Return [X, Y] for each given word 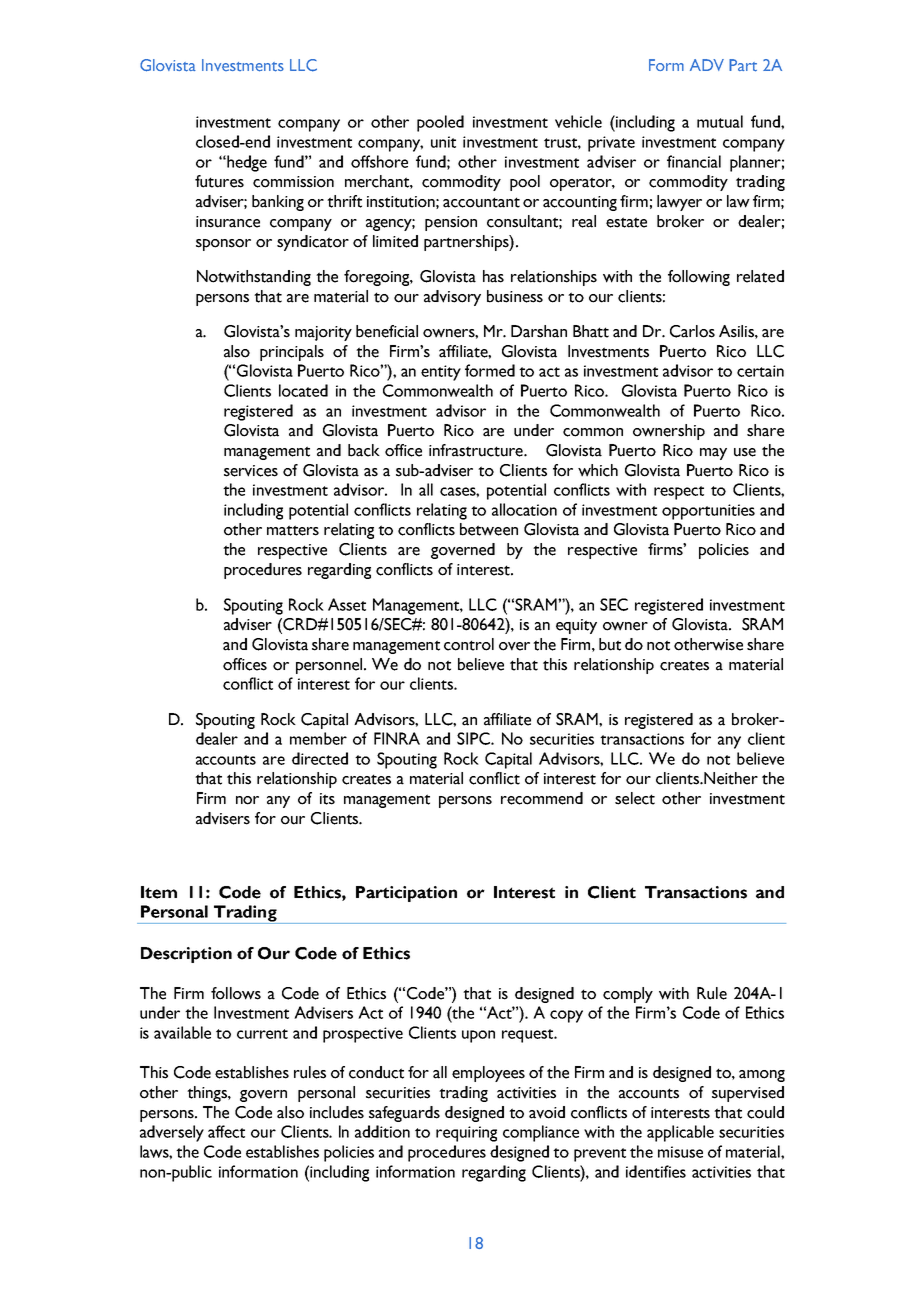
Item [159, 892]
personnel [330, 666]
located [303, 390]
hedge [246, 163]
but [610, 644]
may [713, 454]
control [469, 644]
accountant [481, 202]
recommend [542, 798]
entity [441, 373]
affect [226, 1131]
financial [694, 161]
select [635, 798]
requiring [466, 1134]
